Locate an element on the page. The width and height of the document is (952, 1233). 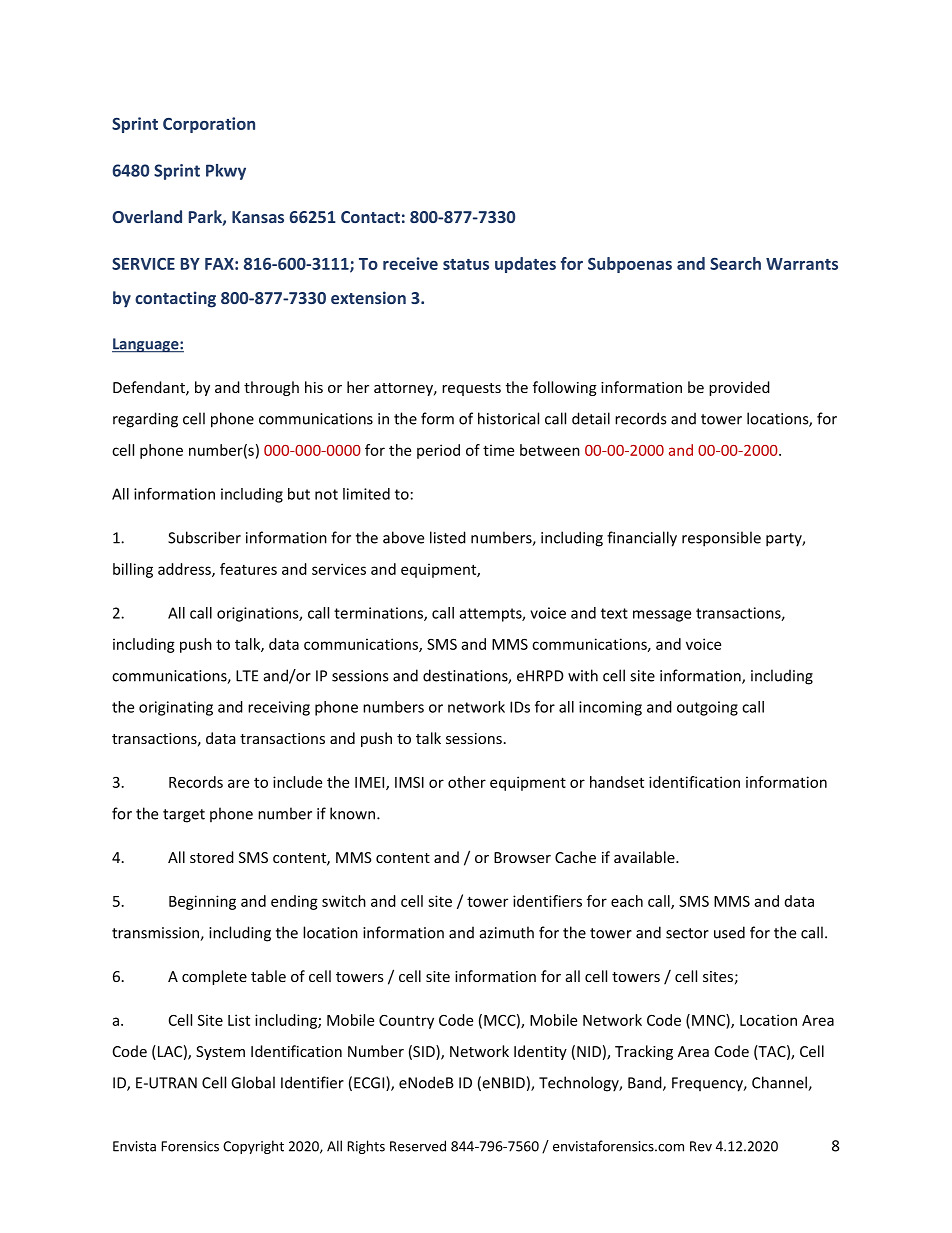
Corporation is located at coordinates (209, 125).
